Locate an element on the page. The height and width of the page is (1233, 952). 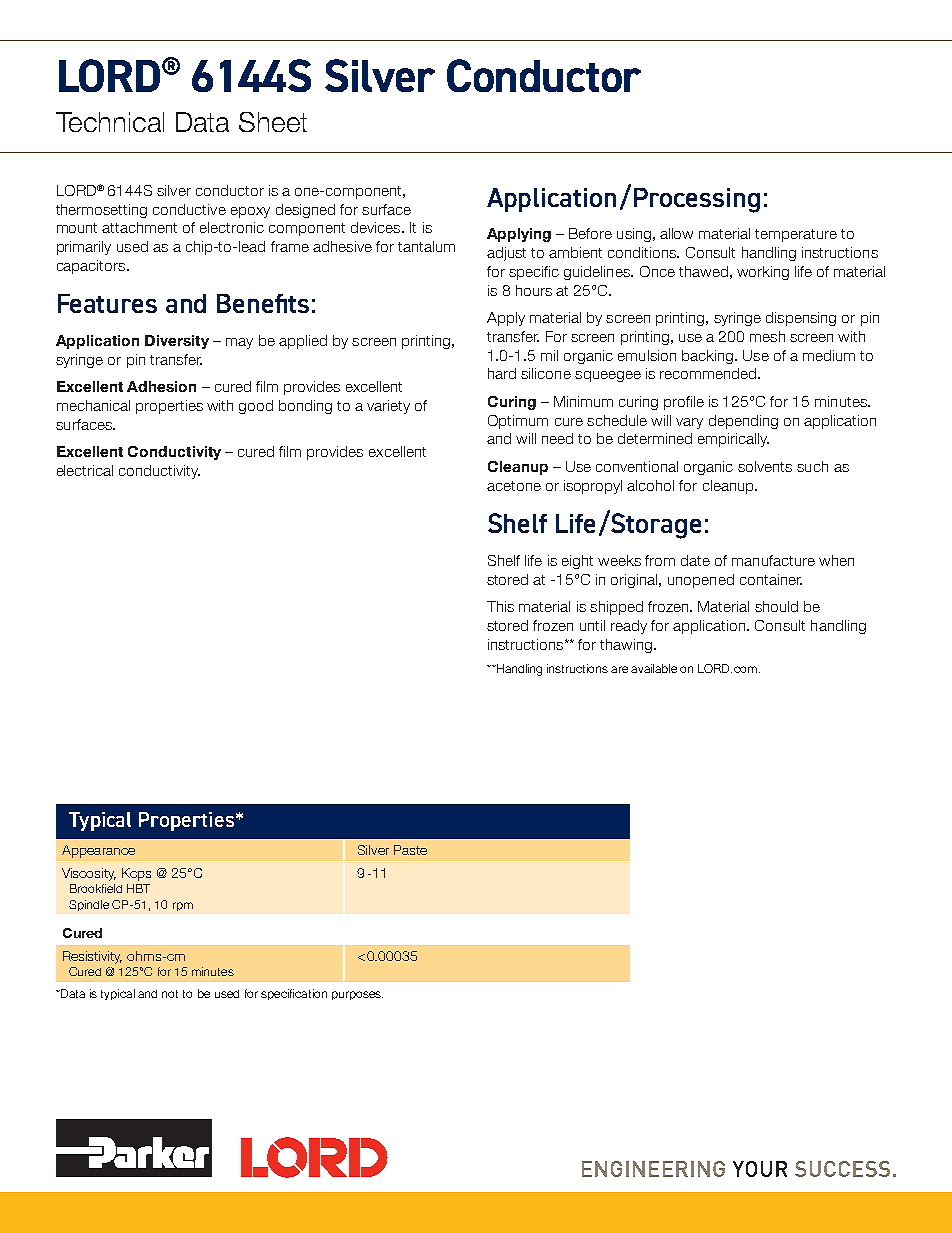
Appearance is located at coordinates (98, 851).
